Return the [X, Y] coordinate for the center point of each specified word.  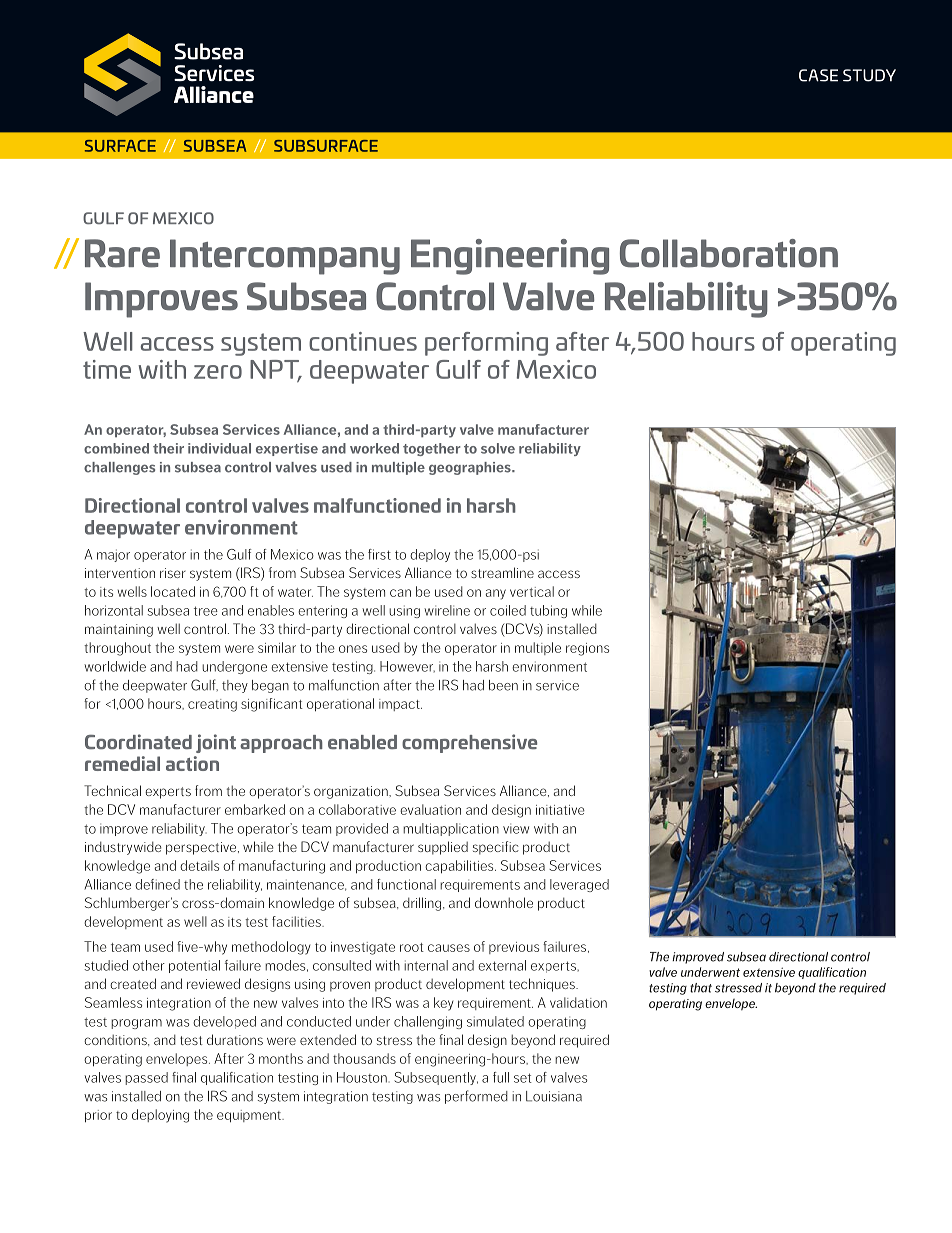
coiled [508, 610]
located [173, 591]
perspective [202, 848]
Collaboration [729, 253]
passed [146, 1078]
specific [496, 848]
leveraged [579, 885]
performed [476, 1097]
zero [218, 372]
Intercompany [285, 257]
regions [587, 649]
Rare [122, 253]
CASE [818, 75]
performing [486, 344]
